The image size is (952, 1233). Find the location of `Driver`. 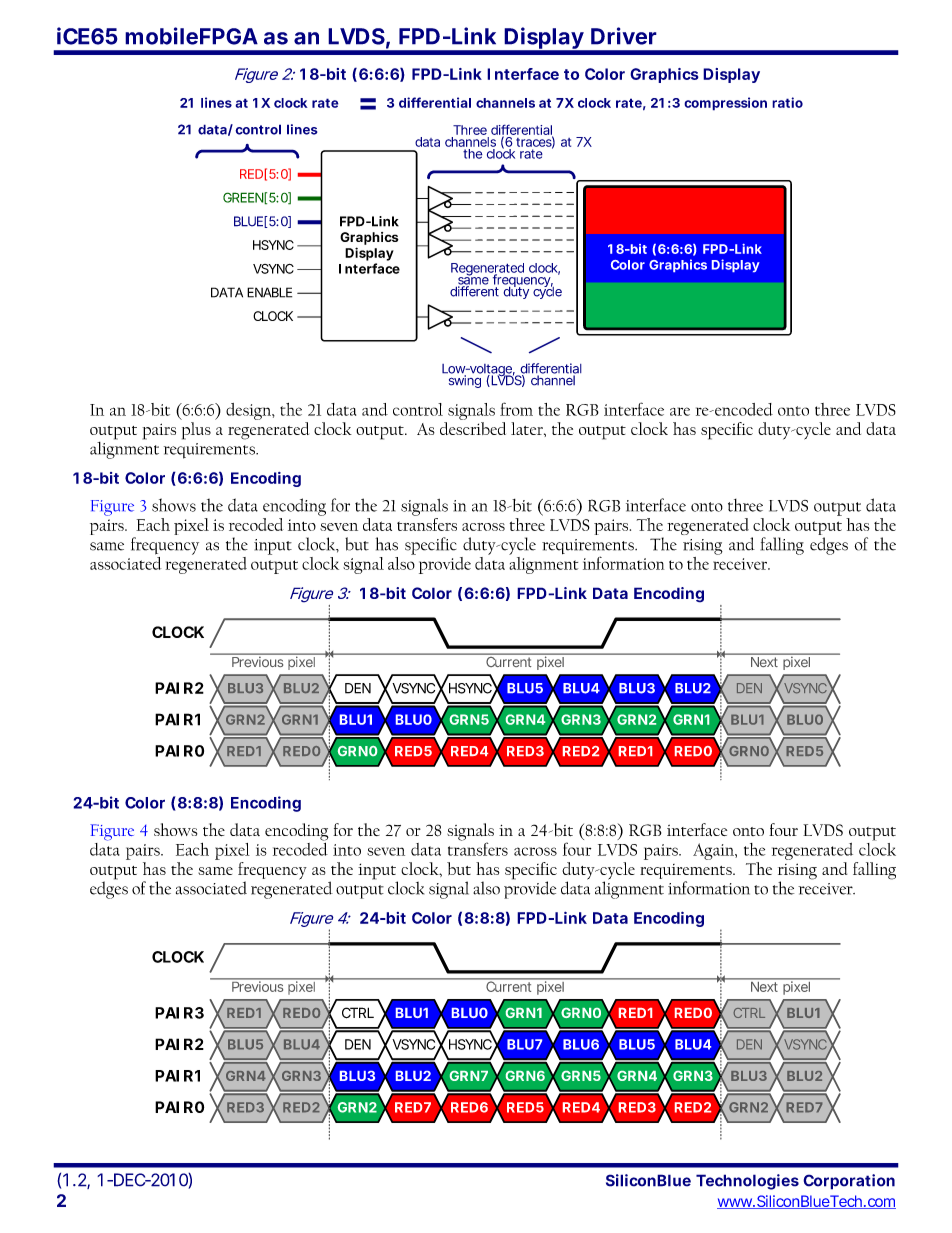

Driver is located at coordinates (624, 36).
